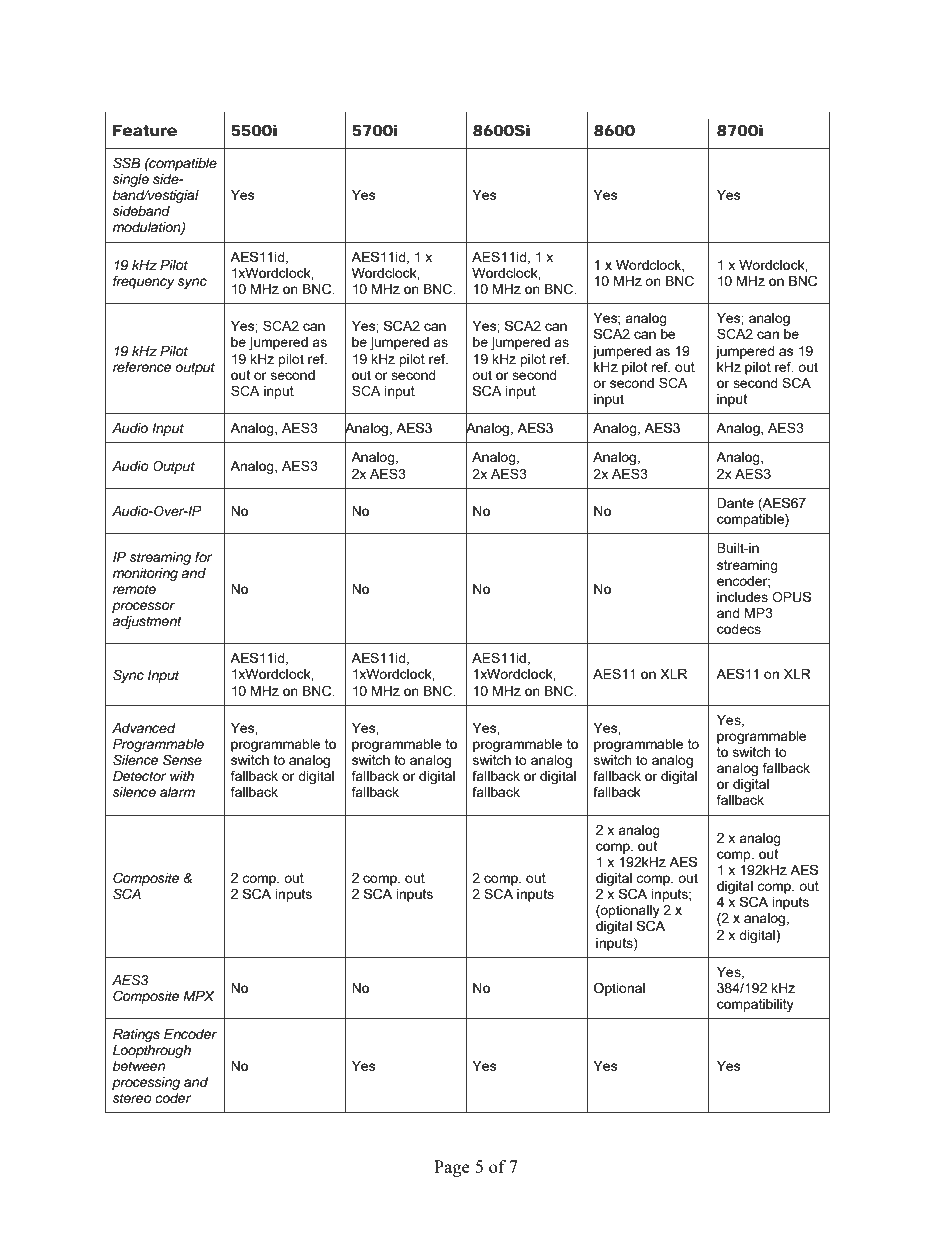  Describe the element at coordinates (203, 557) in the screenshot. I see `for` at that location.
